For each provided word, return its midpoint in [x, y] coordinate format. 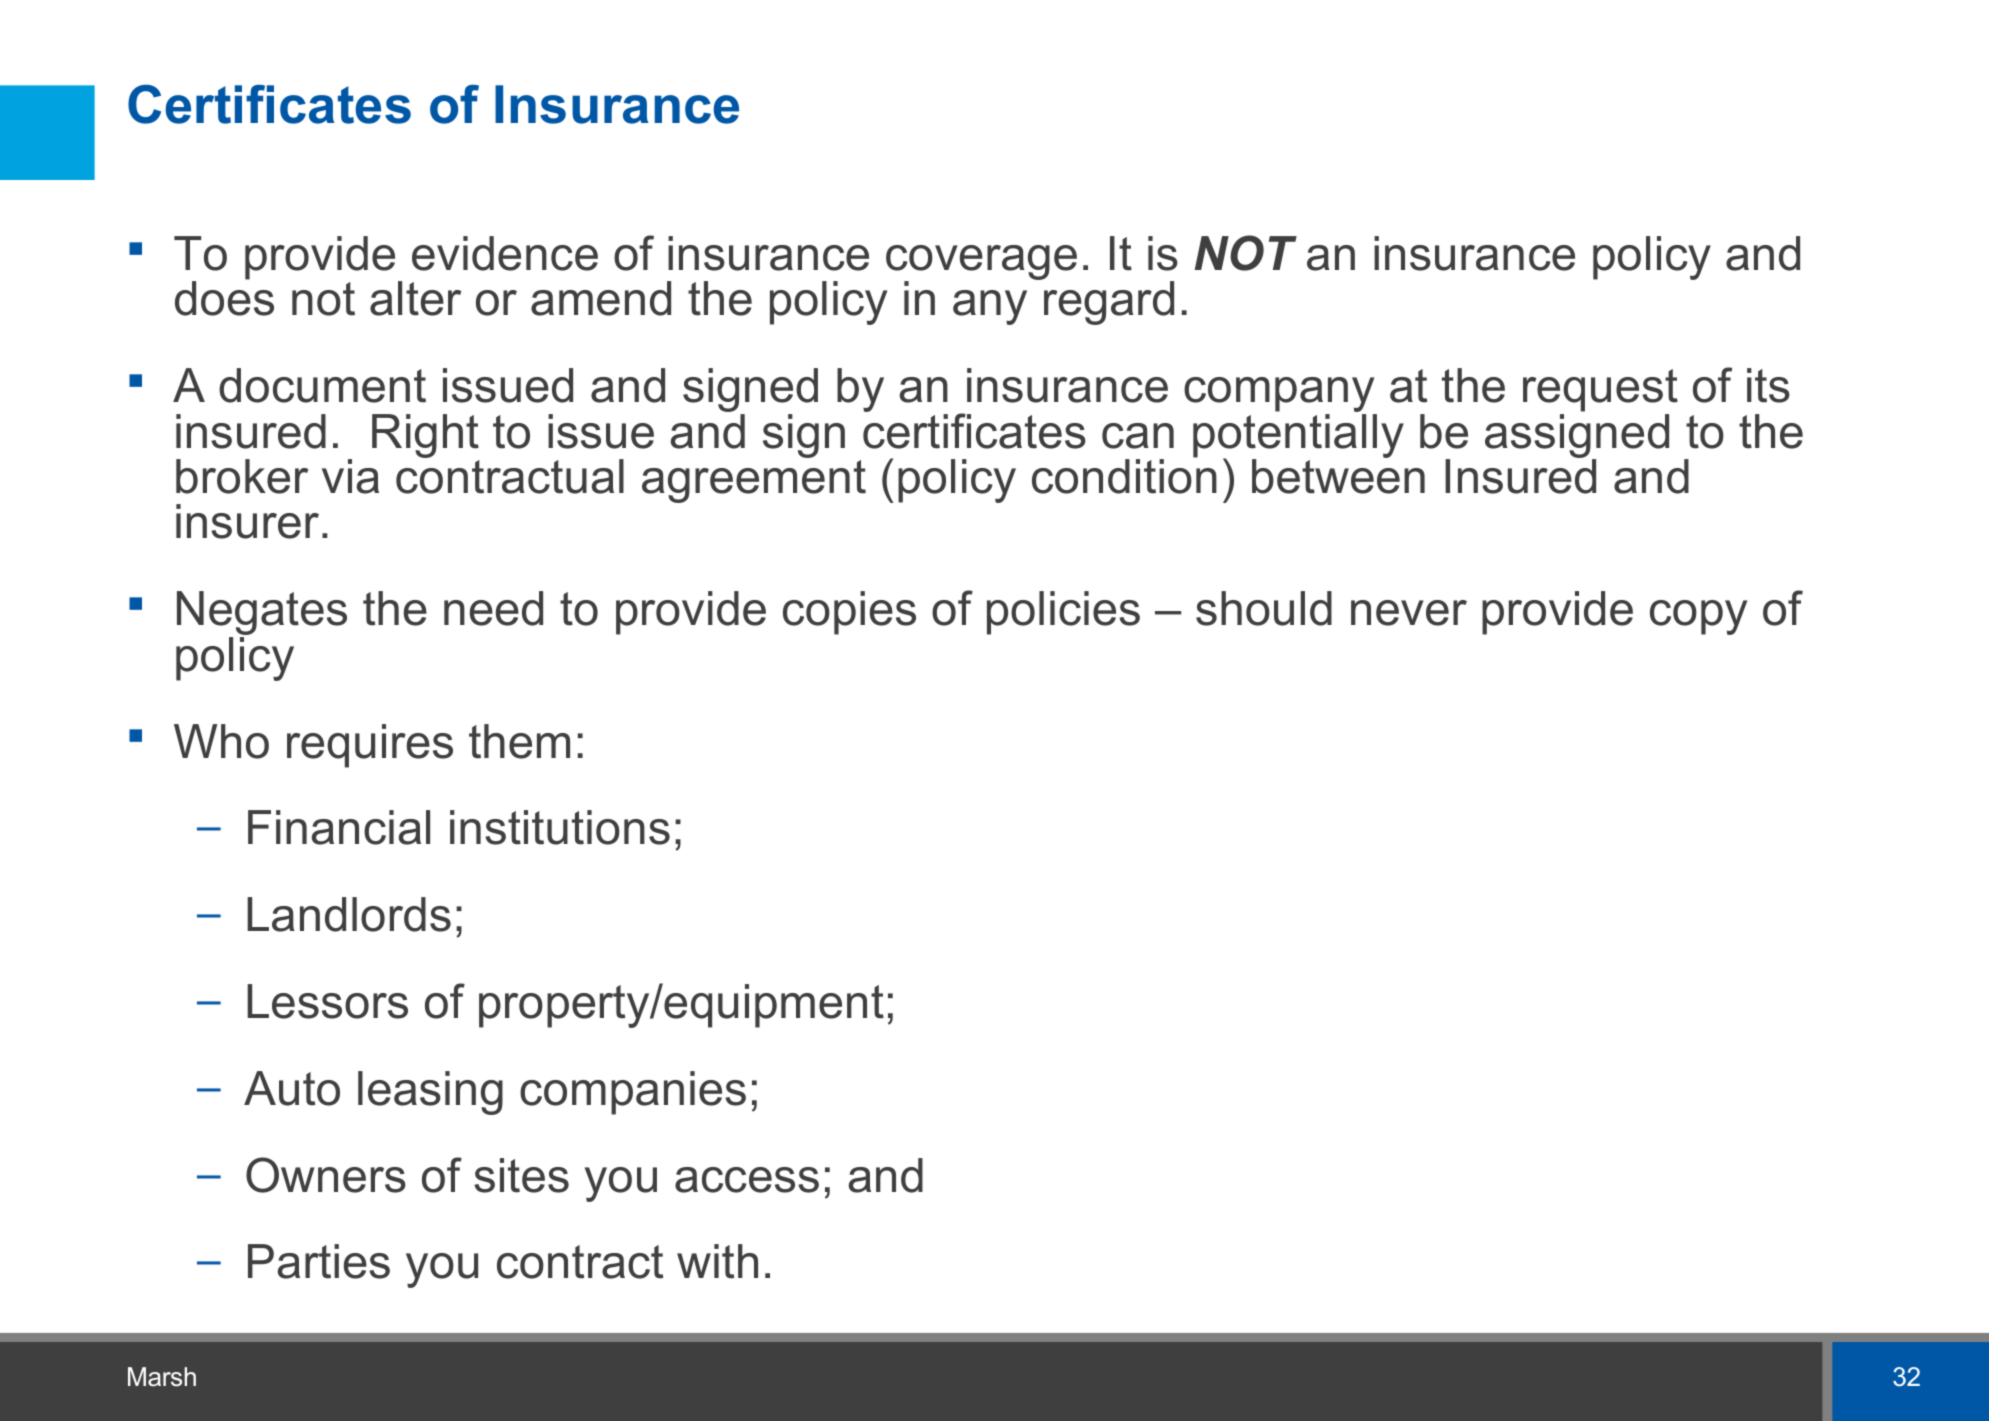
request [1600, 390]
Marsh [162, 1377]
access [747, 1180]
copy [1698, 617]
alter [416, 298]
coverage [981, 264]
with [717, 1261]
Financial [339, 827]
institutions [560, 827]
